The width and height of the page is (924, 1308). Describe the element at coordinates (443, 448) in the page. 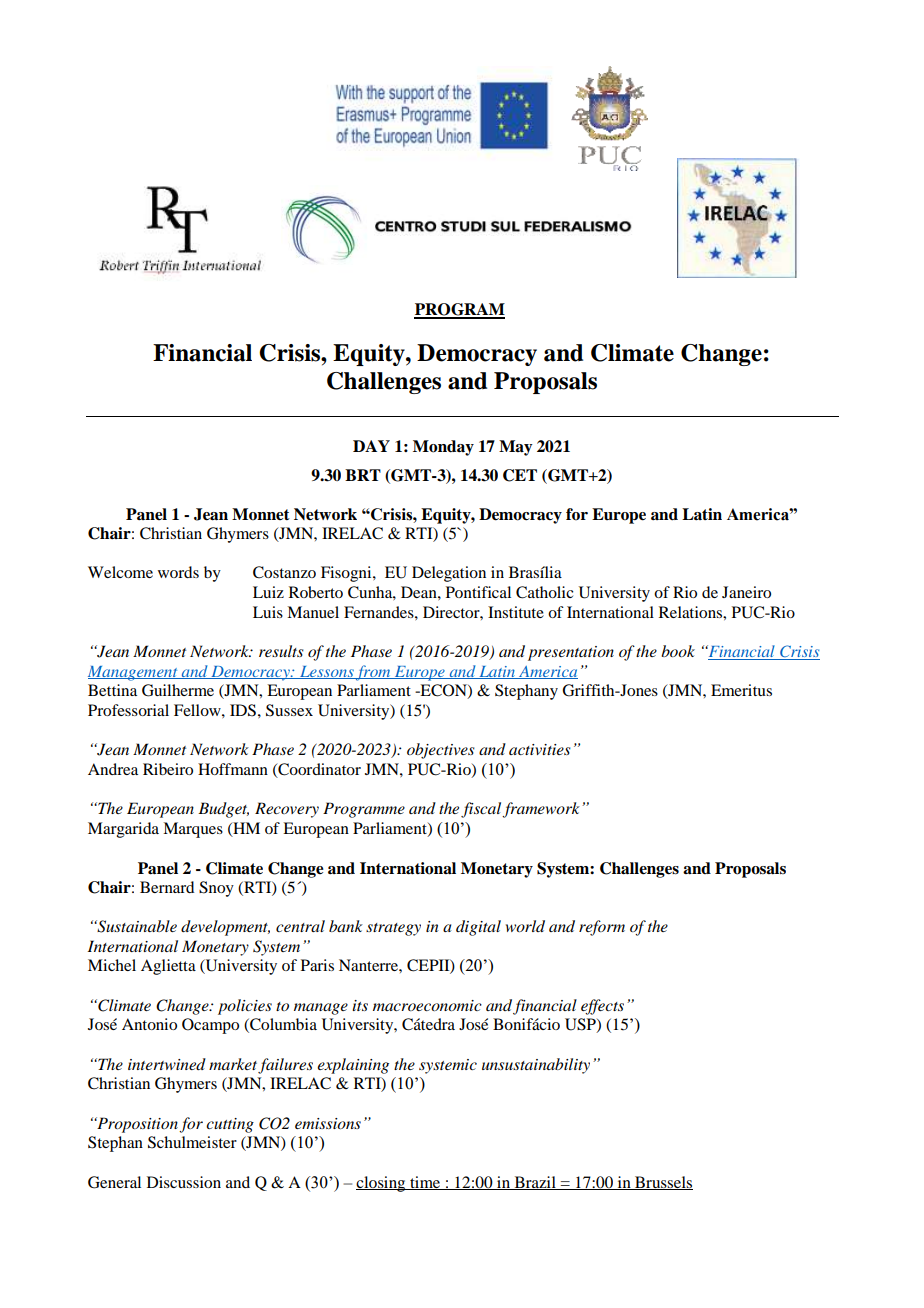

I see `Monday` at that location.
